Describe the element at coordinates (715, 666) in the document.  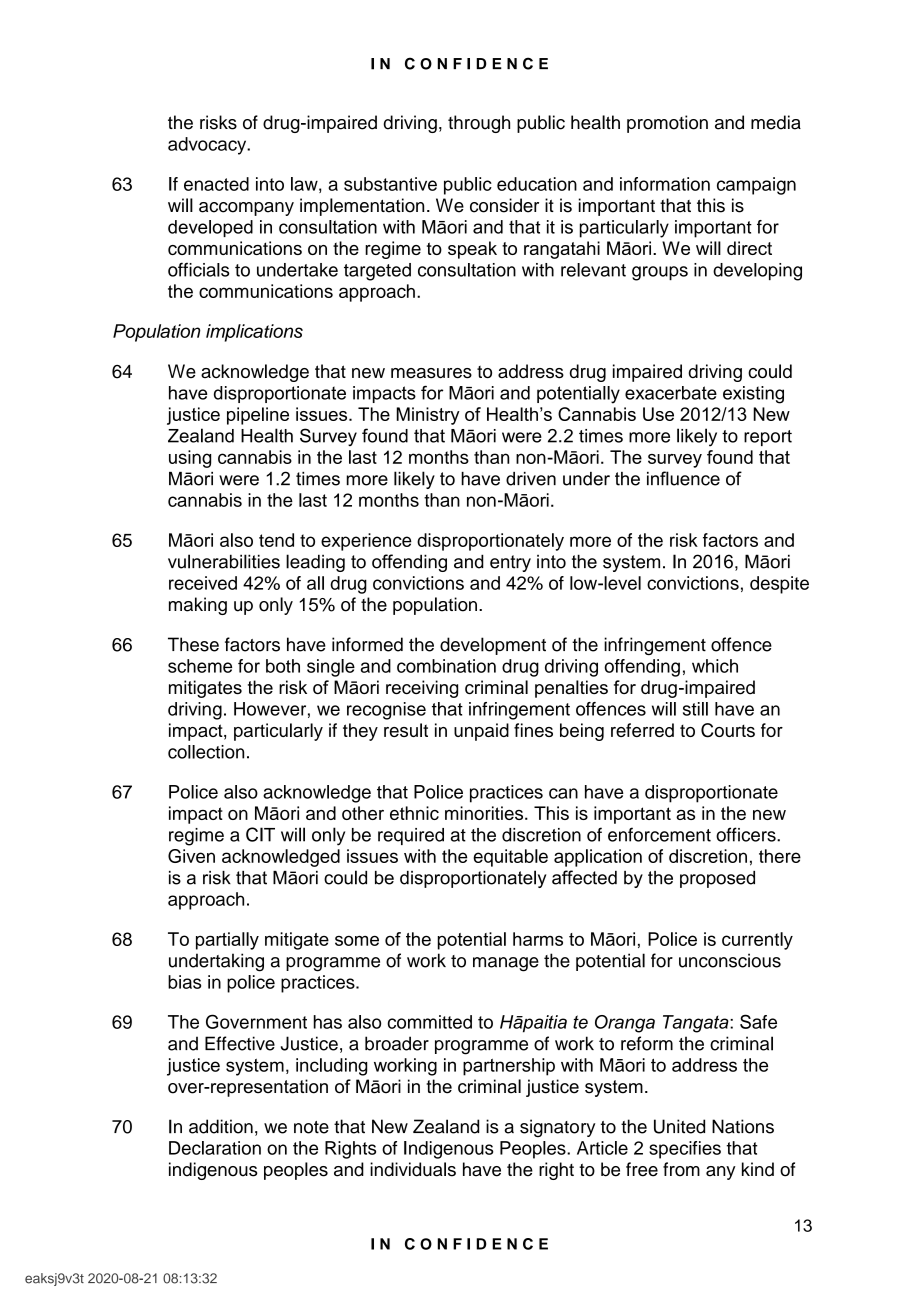
I see `which` at that location.
